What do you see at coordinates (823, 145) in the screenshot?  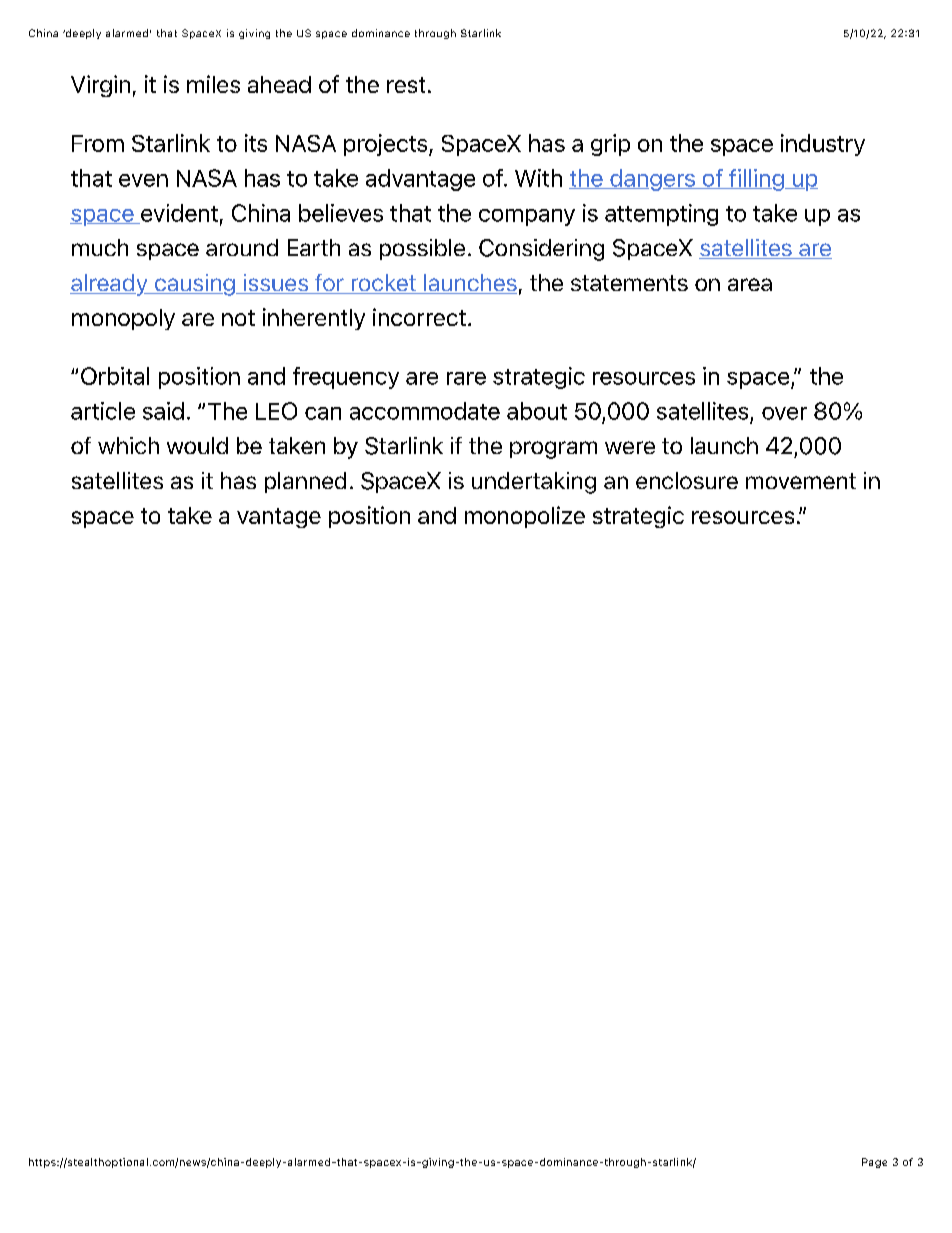 I see `industry` at bounding box center [823, 145].
